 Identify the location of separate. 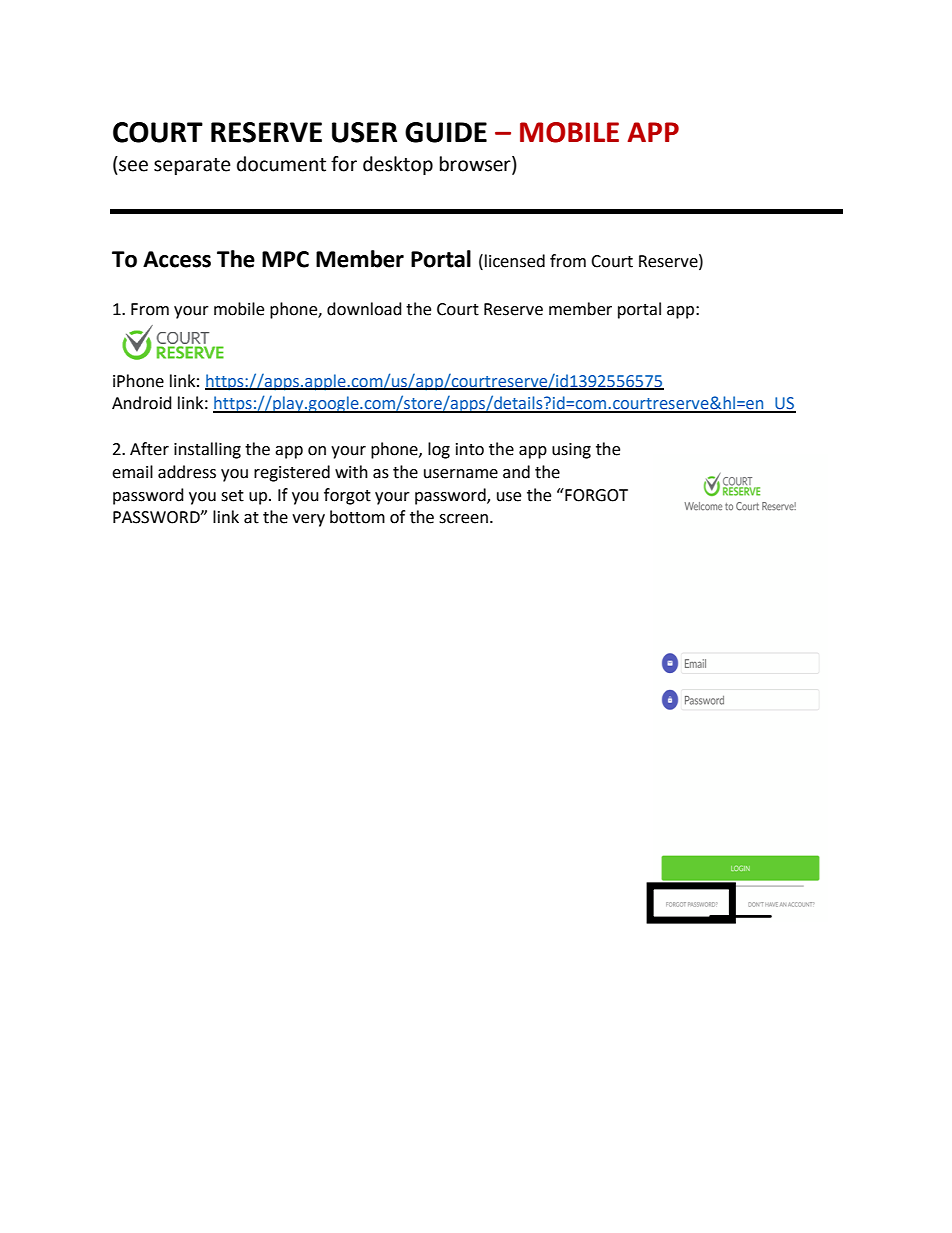
(192, 166).
